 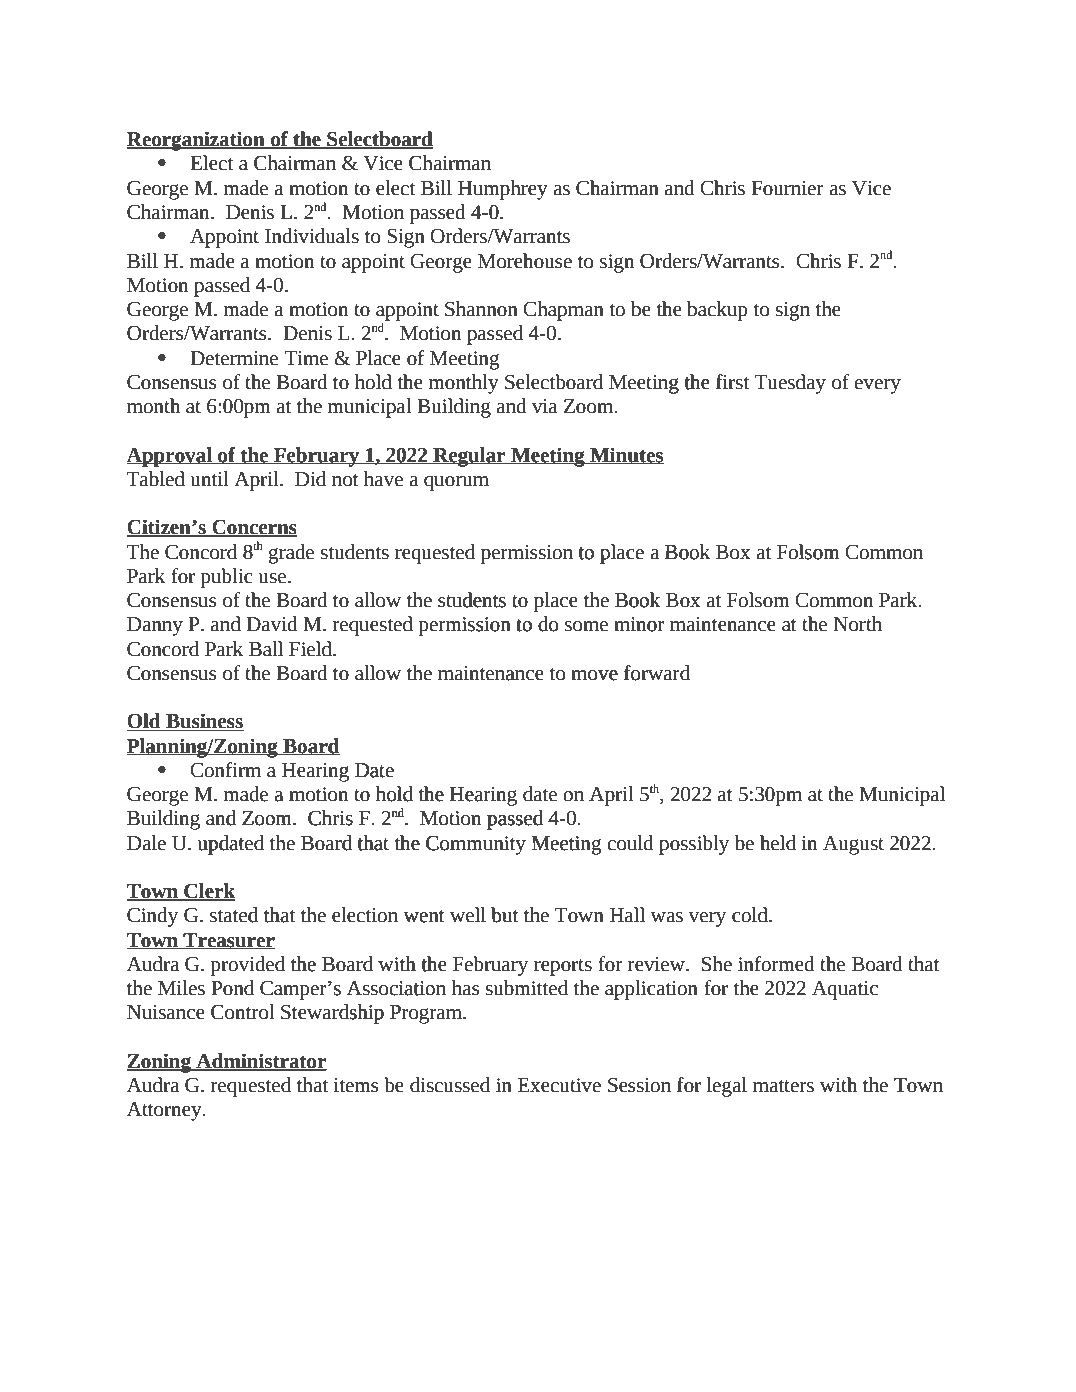 I want to click on Humphrey, so click(x=503, y=190).
